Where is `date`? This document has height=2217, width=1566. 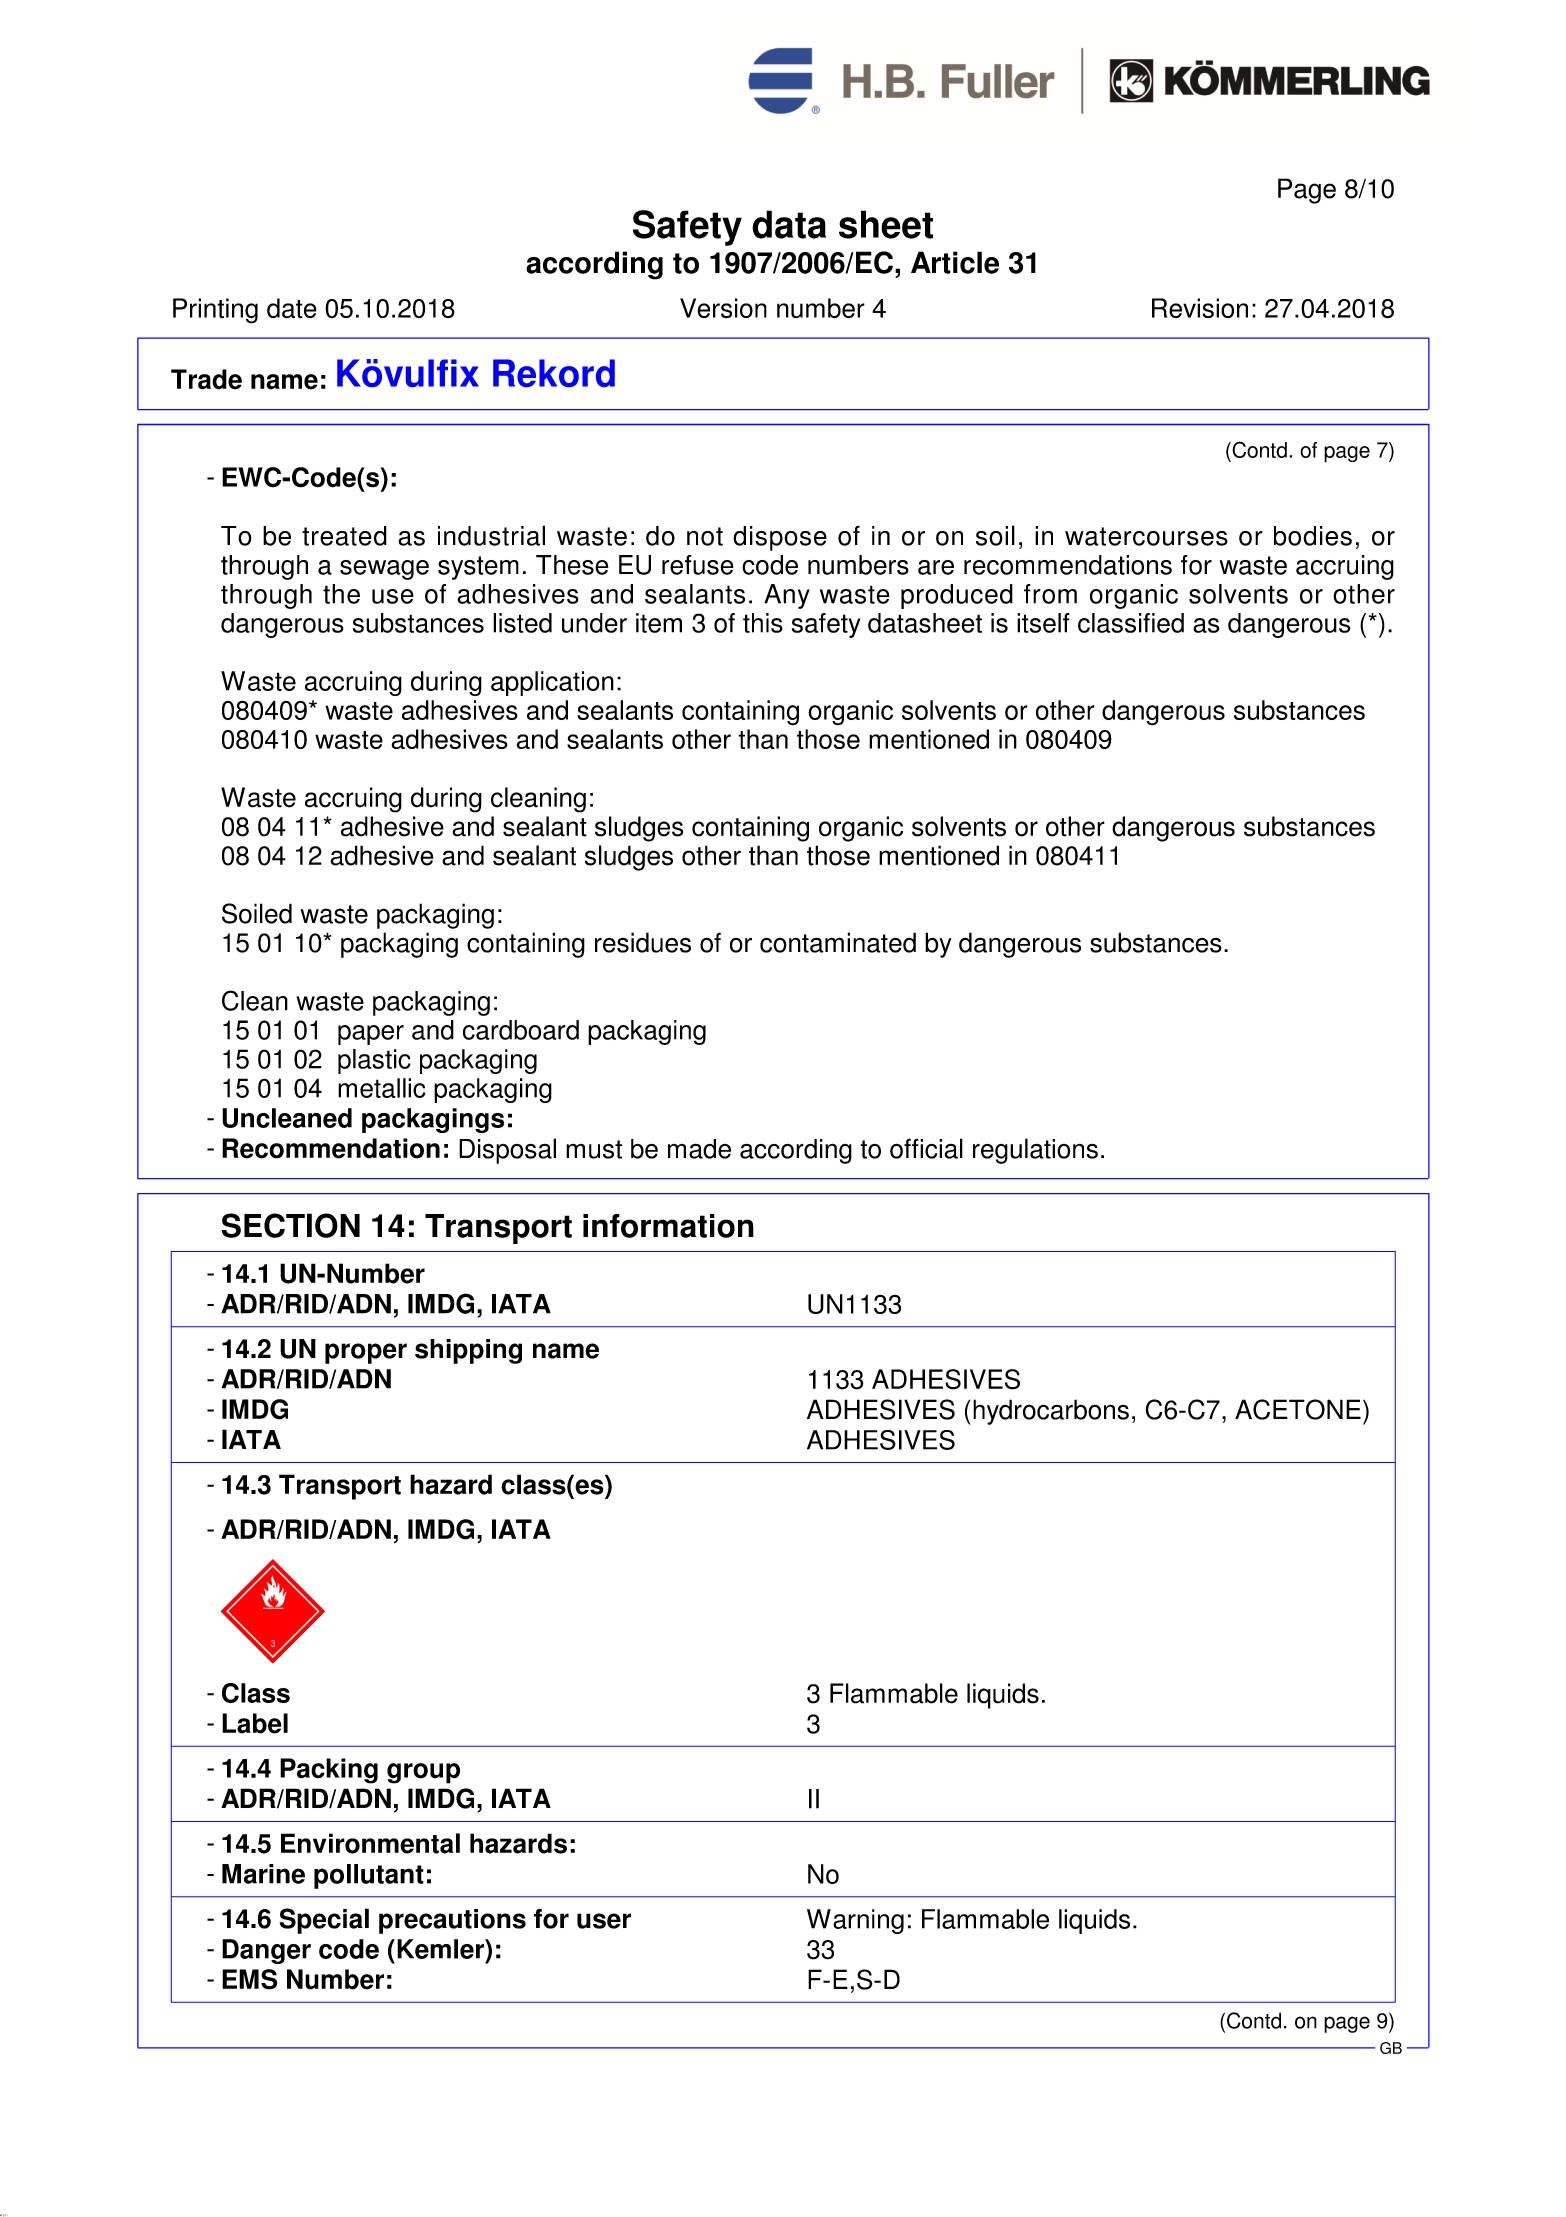
date is located at coordinates (292, 308).
